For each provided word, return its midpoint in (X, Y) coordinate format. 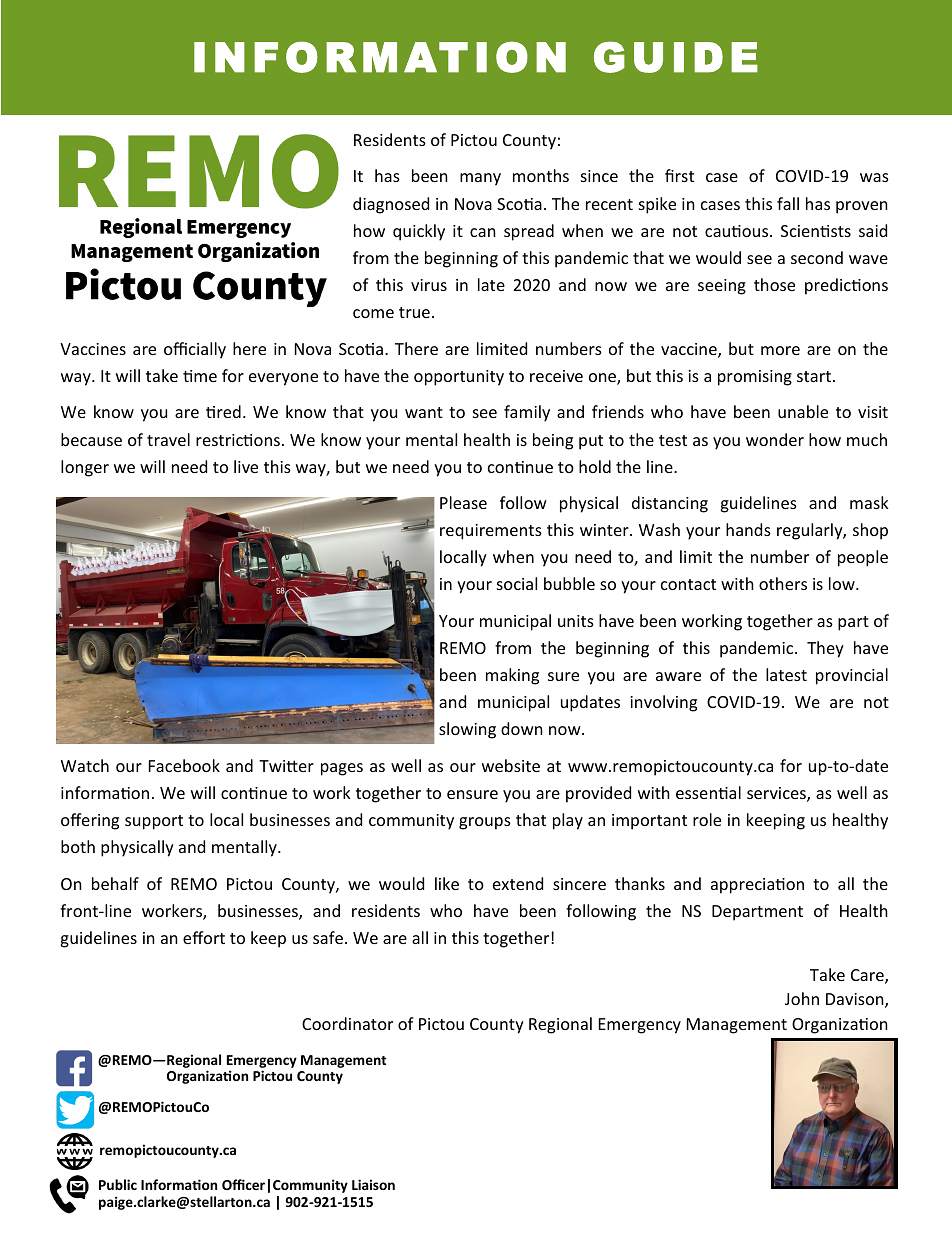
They (825, 649)
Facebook (184, 765)
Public (118, 1184)
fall (788, 203)
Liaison (373, 1184)
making (512, 676)
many (480, 179)
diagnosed (391, 205)
